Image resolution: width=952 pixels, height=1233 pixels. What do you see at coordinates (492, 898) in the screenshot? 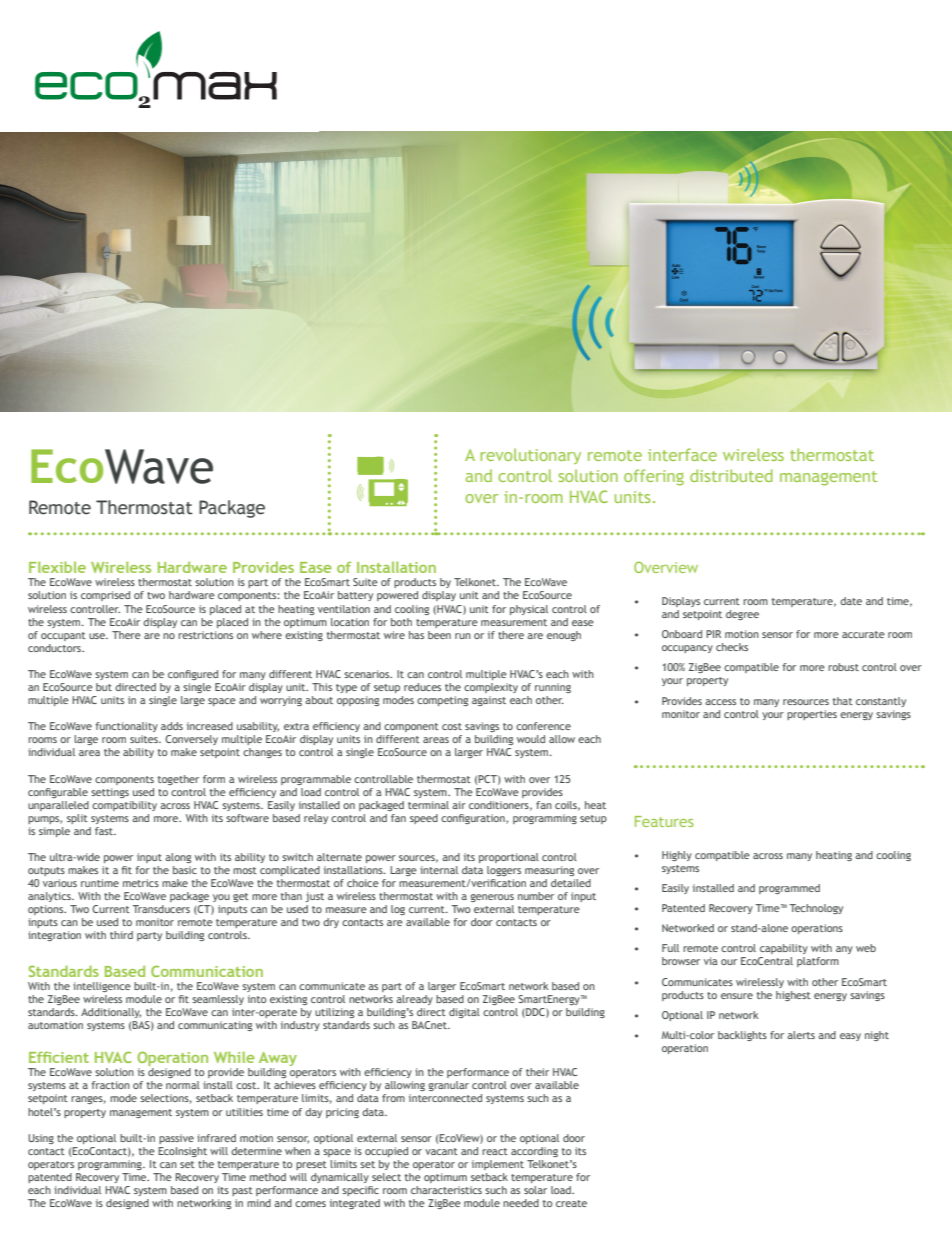
I see `generous` at bounding box center [492, 898].
